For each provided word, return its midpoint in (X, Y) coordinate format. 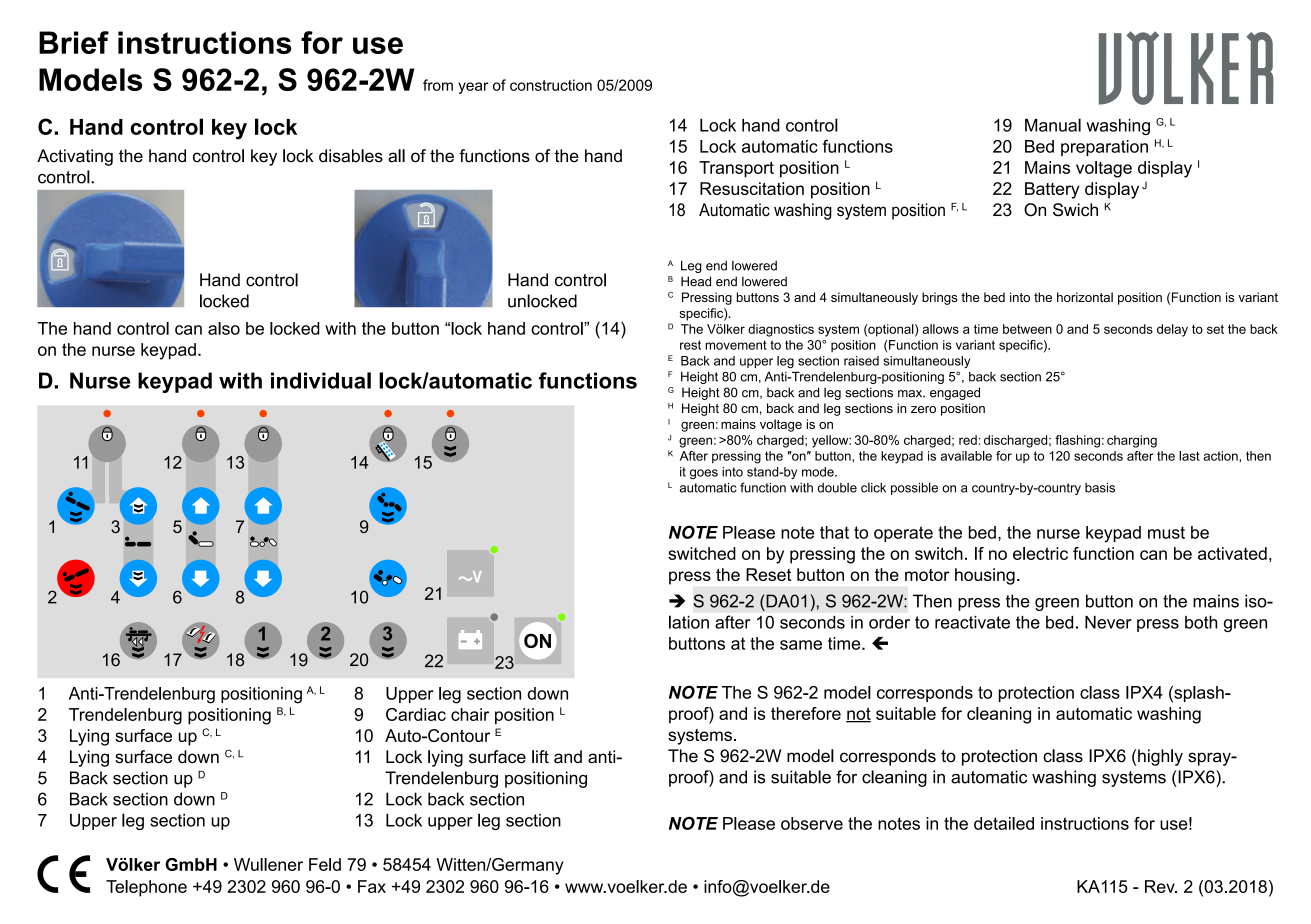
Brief (74, 42)
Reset (768, 574)
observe (812, 823)
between (1027, 329)
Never (1108, 622)
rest (690, 345)
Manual (1053, 125)
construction (551, 85)
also (224, 328)
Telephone (146, 888)
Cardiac (416, 714)
